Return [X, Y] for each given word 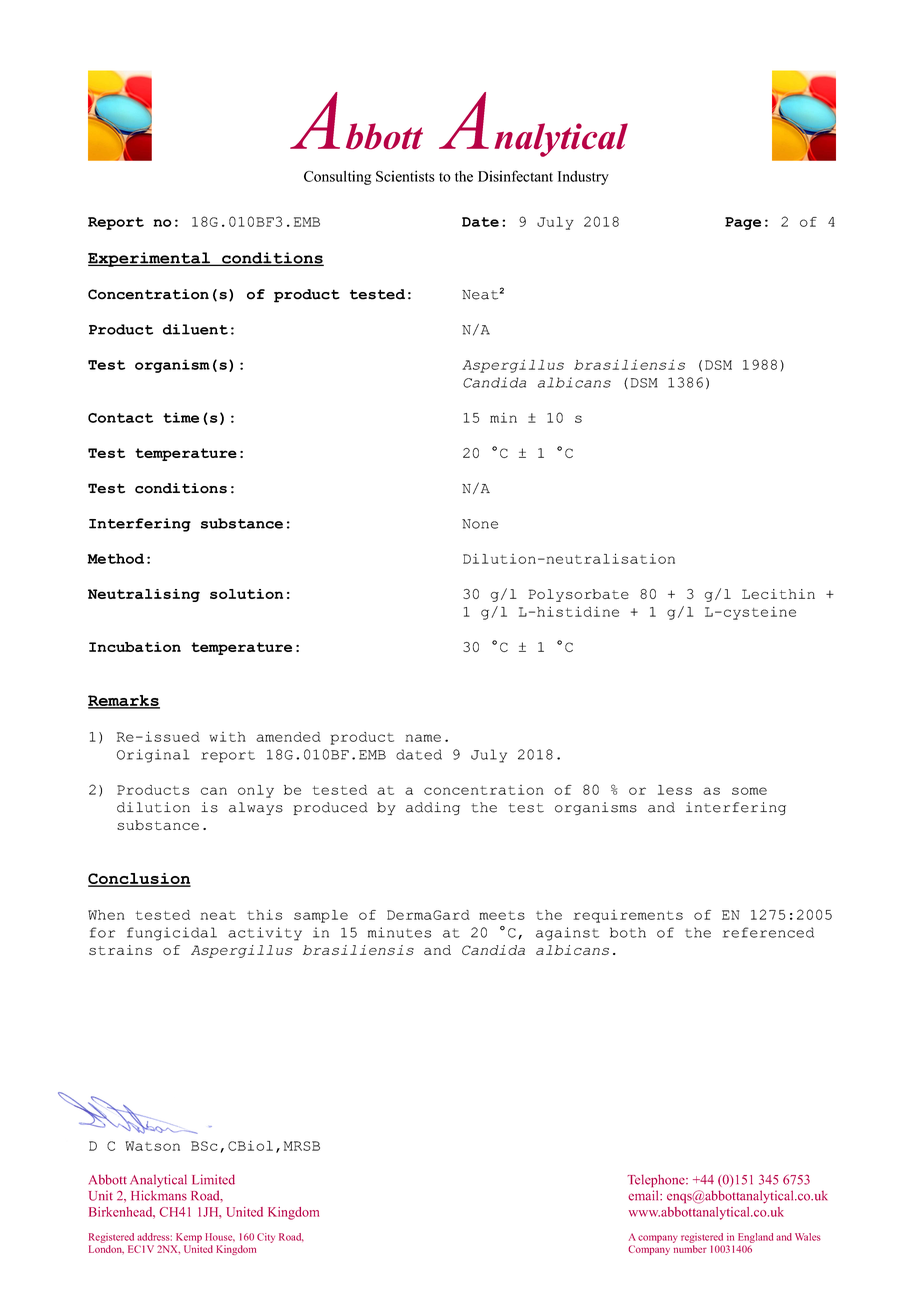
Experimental [150, 259]
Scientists [405, 176]
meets [502, 915]
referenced [768, 932]
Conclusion [139, 880]
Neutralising [144, 595]
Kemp [189, 1238]
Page [743, 223]
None [480, 524]
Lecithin [778, 594]
